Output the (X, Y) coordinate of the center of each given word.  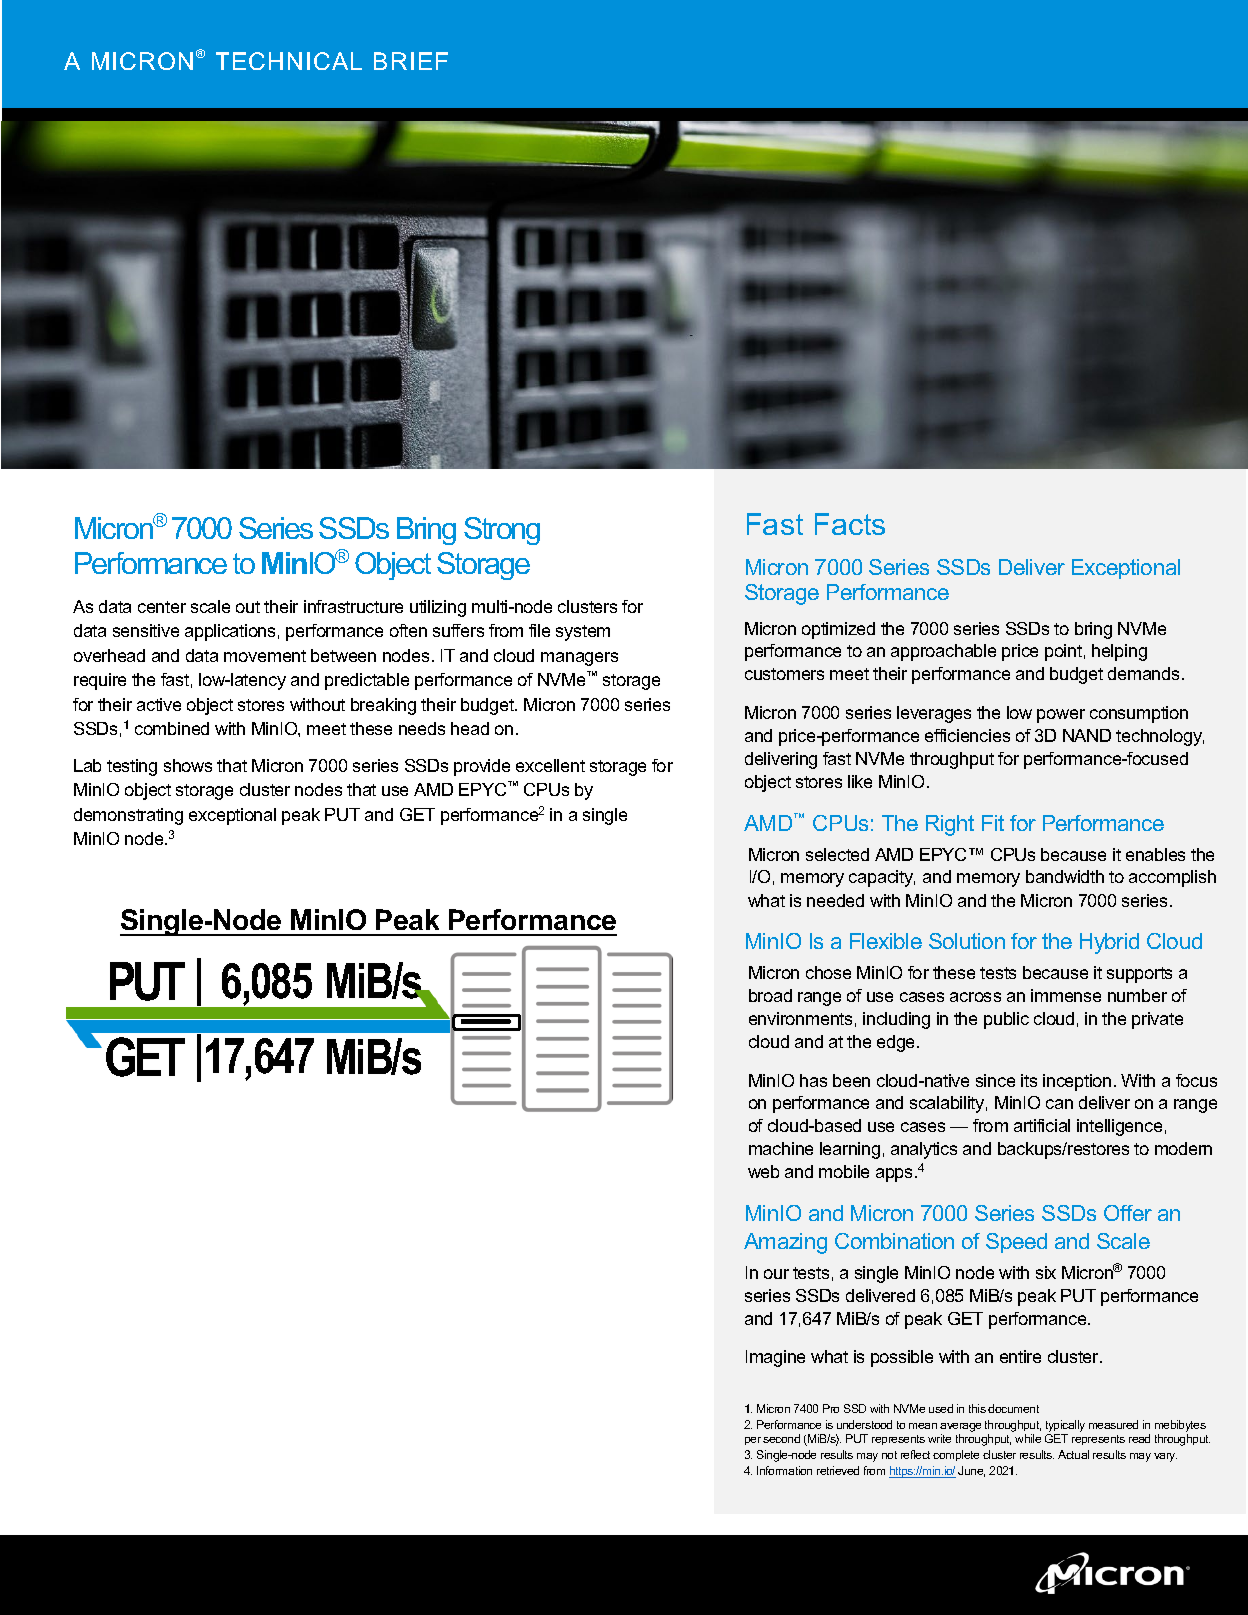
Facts (850, 524)
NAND (1087, 735)
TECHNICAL (289, 61)
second (781, 1438)
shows (188, 765)
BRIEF (411, 61)
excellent (550, 765)
